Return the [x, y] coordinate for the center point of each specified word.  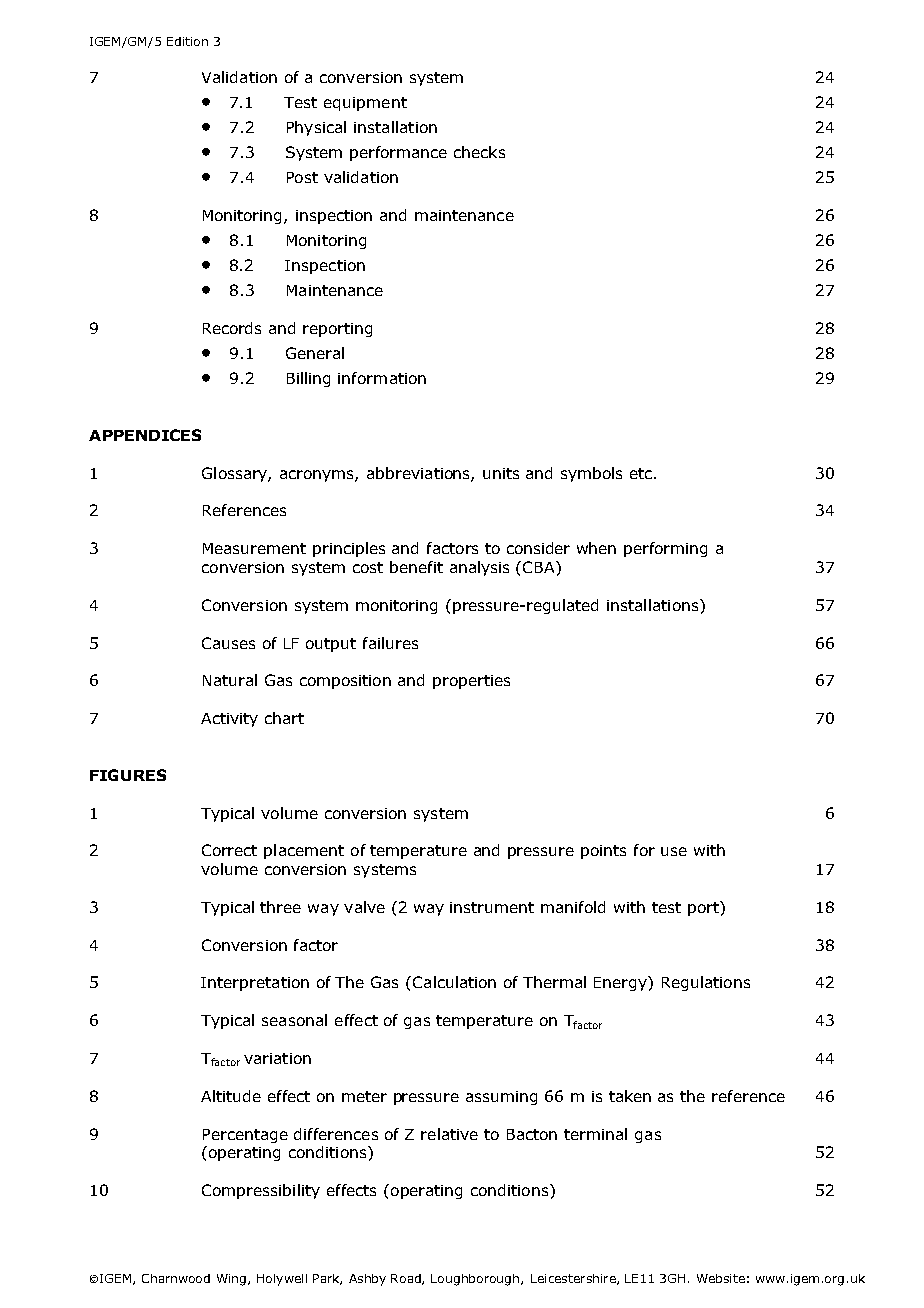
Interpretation [255, 984]
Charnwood [176, 1278]
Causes [228, 643]
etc [642, 473]
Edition [187, 41]
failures [390, 643]
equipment [365, 104]
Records [232, 328]
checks [479, 152]
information [382, 378]
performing [665, 549]
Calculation [454, 982]
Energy [621, 983]
